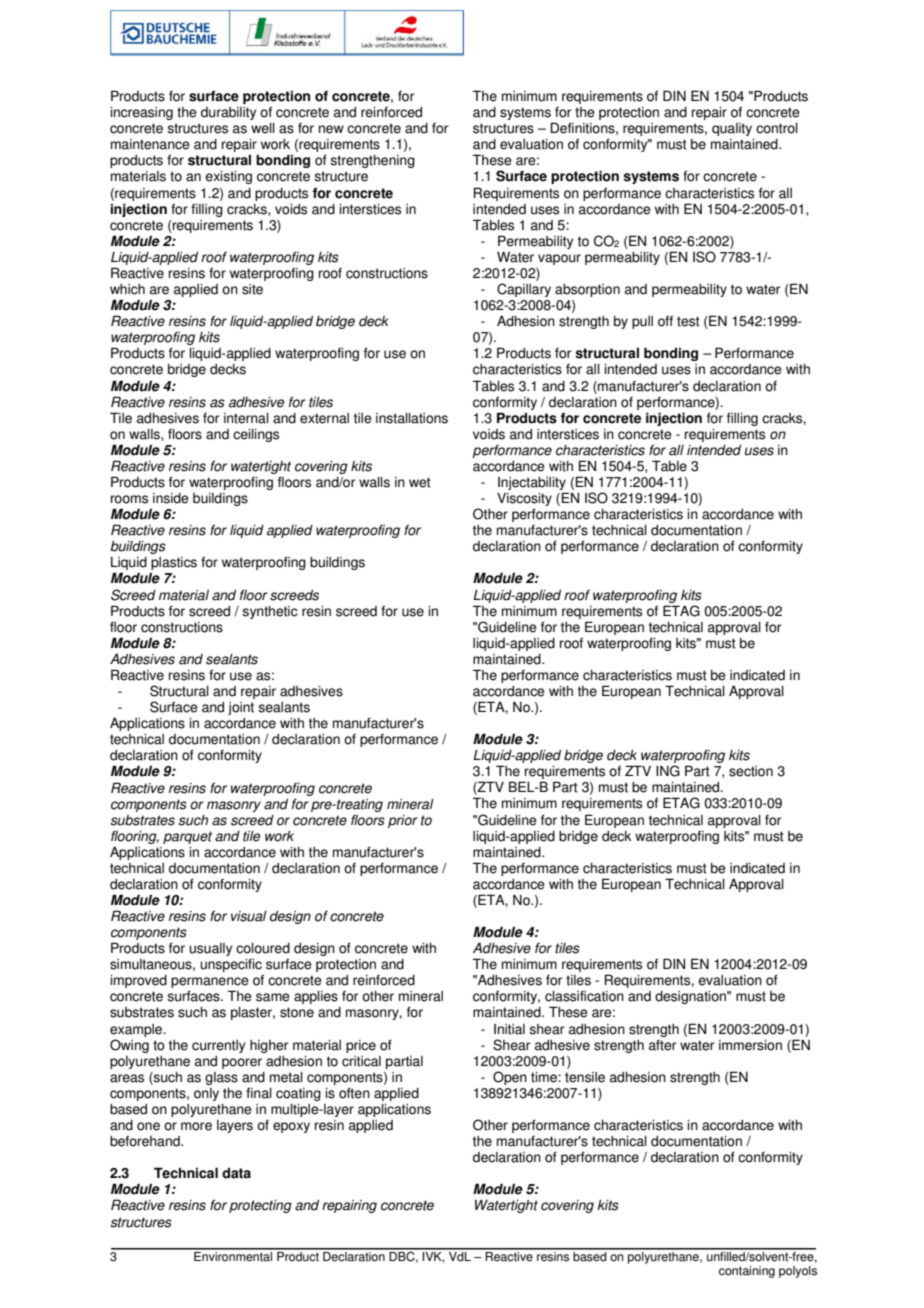 The width and height of the page is (924, 1308). Describe the element at coordinates (732, 129) in the page. I see `quality` at that location.
